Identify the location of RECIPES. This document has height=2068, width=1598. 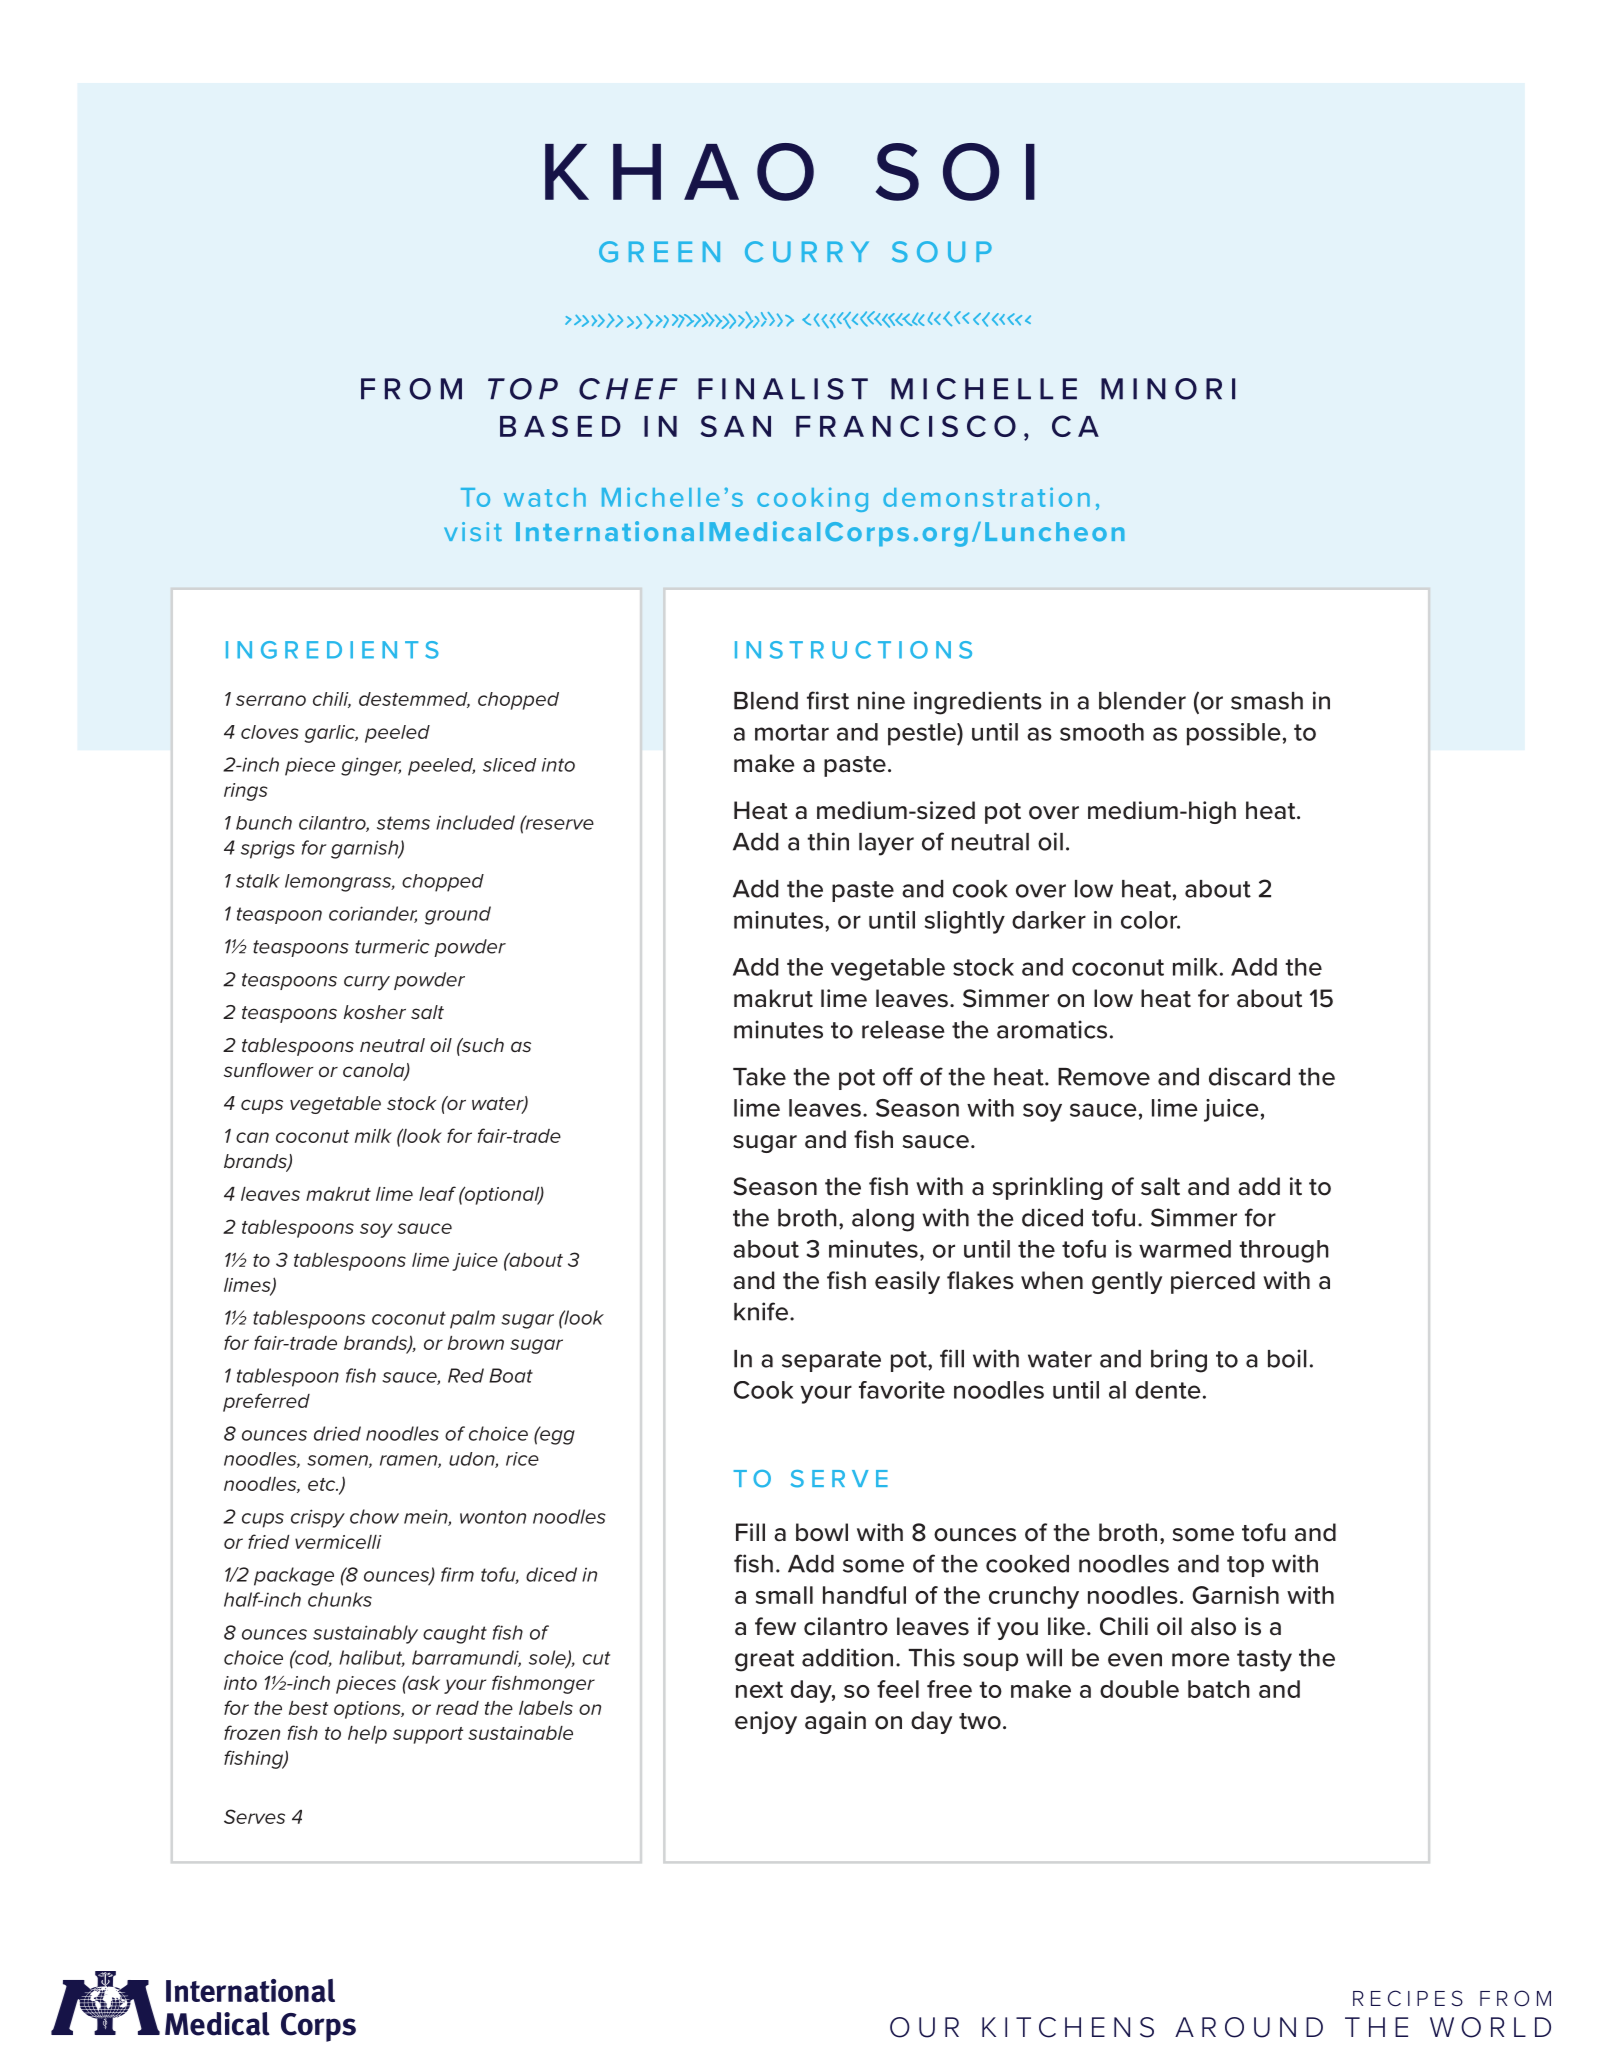
(1408, 1998).
